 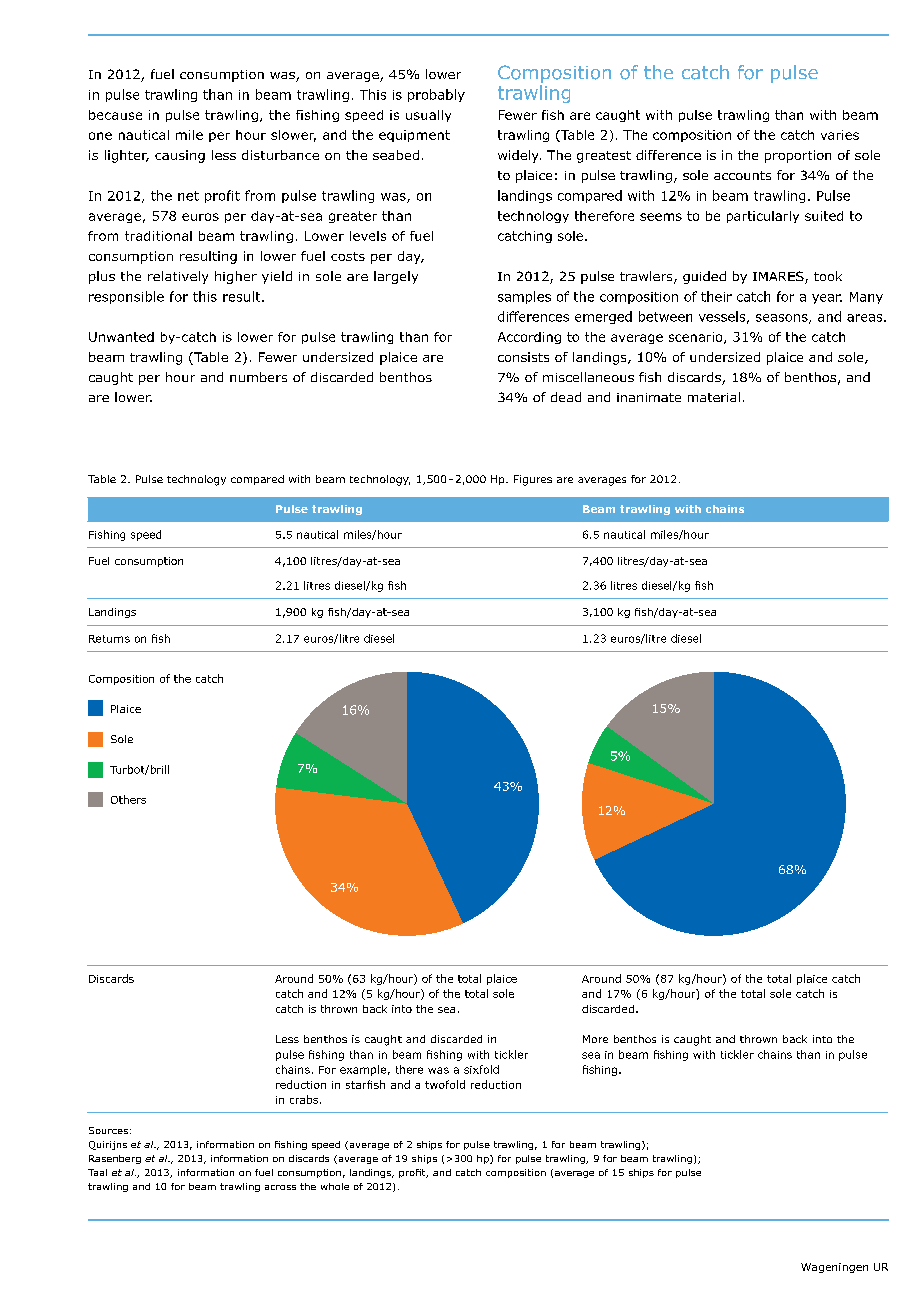 I want to click on proportion, so click(x=798, y=156).
